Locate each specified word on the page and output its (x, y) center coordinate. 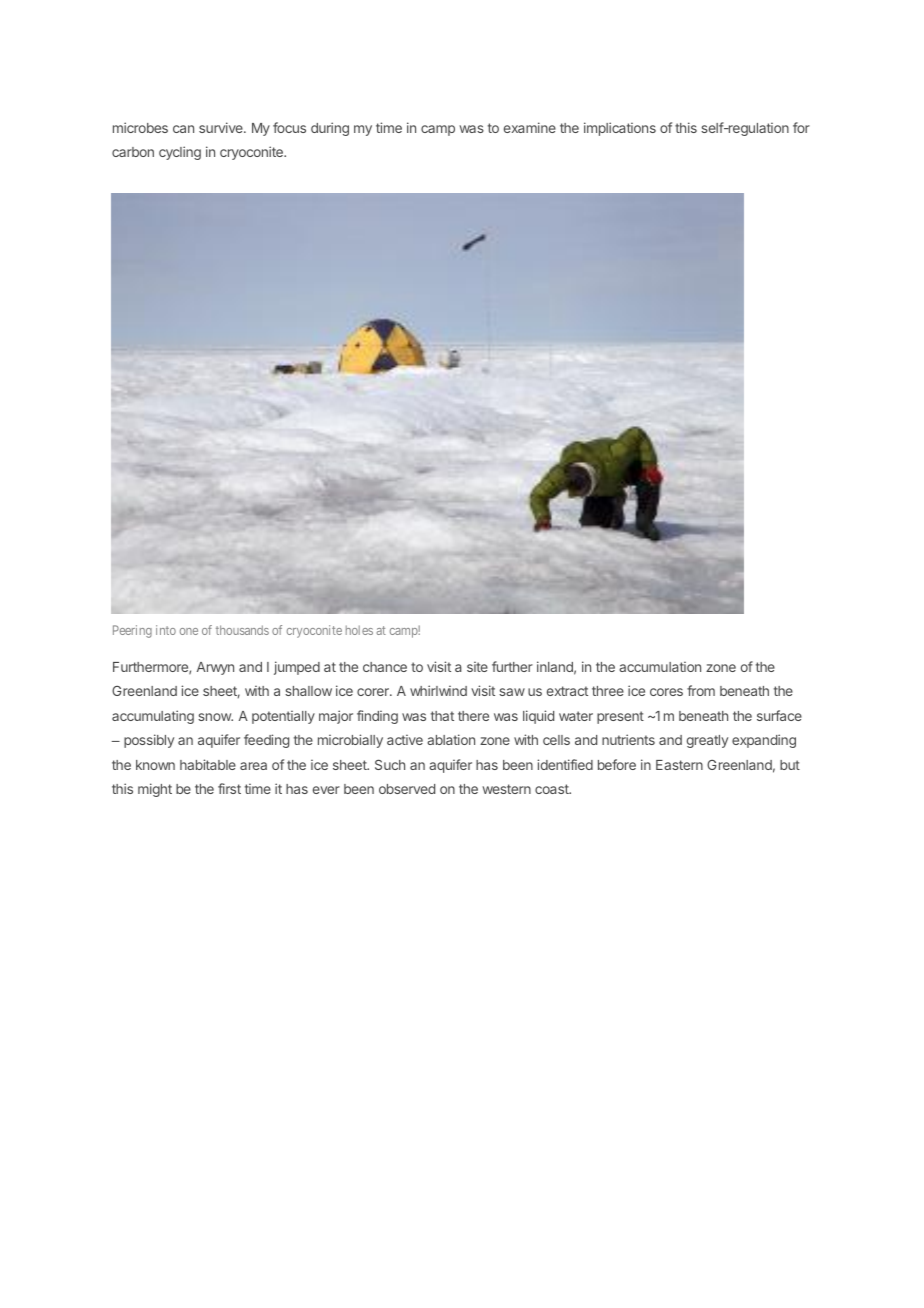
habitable (208, 764)
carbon (133, 152)
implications (620, 129)
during (330, 129)
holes (359, 630)
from (701, 690)
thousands (242, 630)
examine (530, 127)
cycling (180, 153)
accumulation (660, 666)
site (477, 666)
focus (289, 127)
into (166, 630)
